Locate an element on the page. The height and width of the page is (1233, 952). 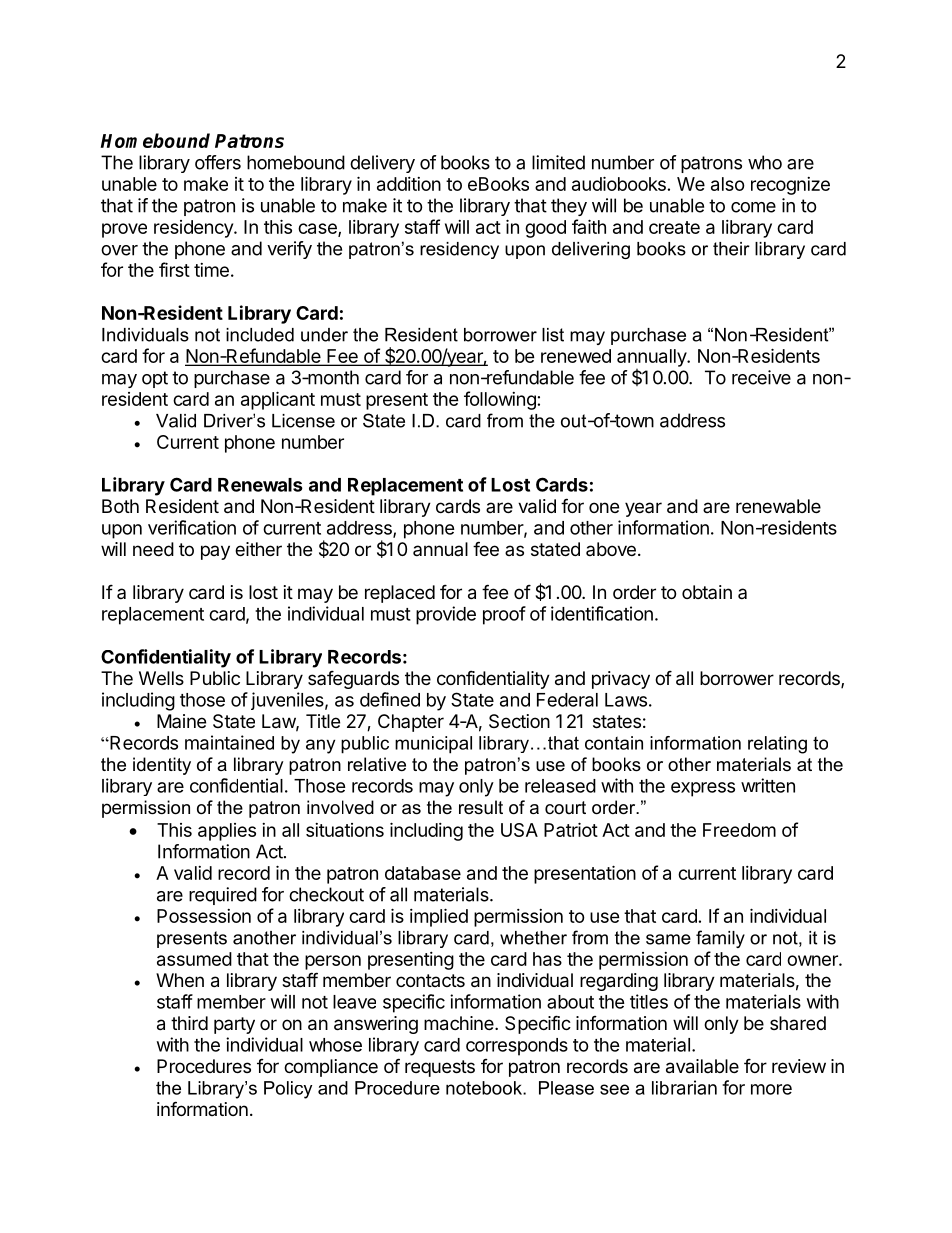
obtain is located at coordinates (707, 592).
